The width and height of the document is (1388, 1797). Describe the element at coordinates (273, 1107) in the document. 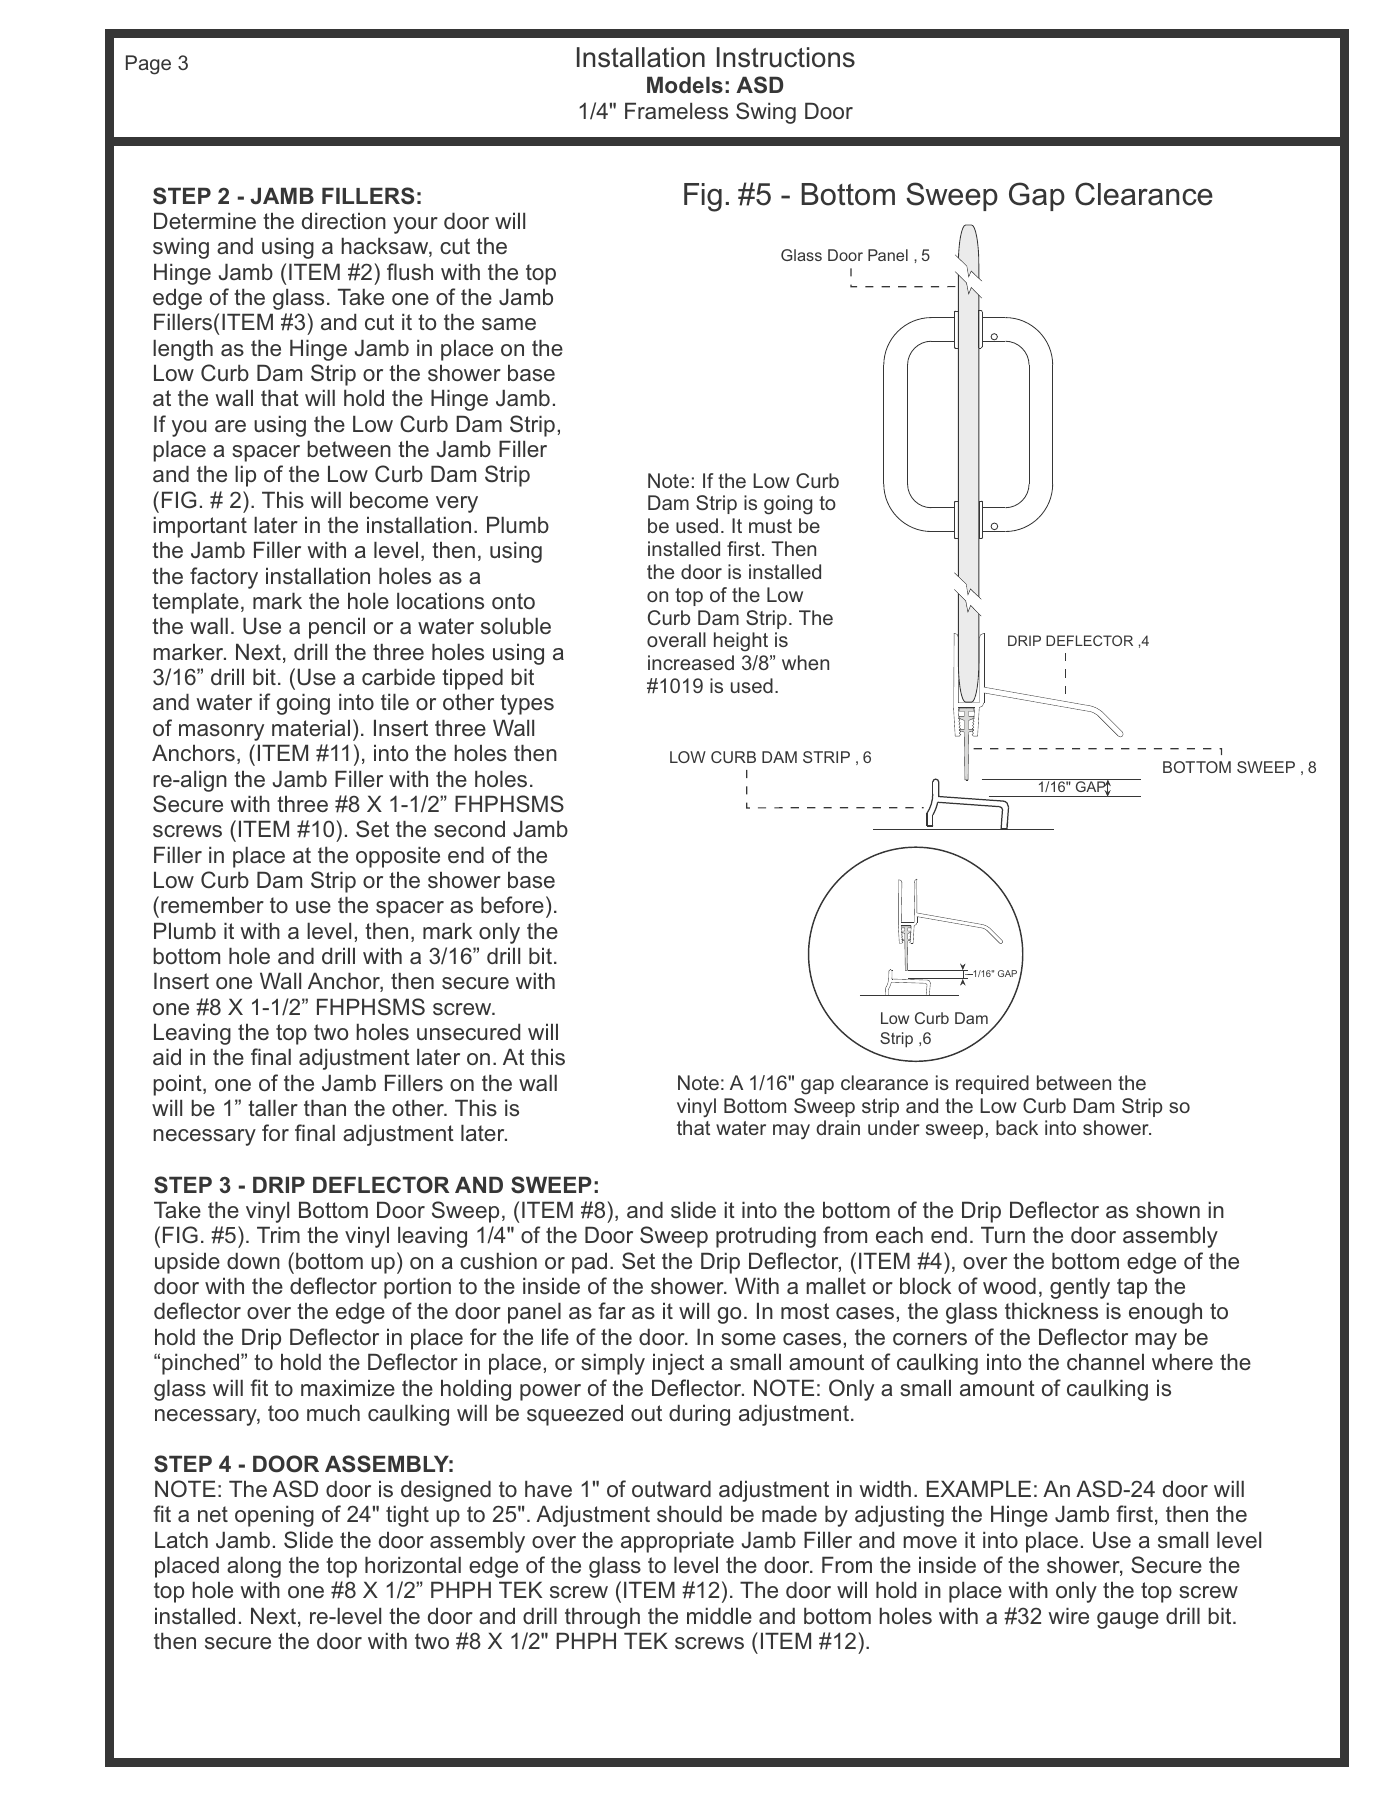

I see `taller` at that location.
